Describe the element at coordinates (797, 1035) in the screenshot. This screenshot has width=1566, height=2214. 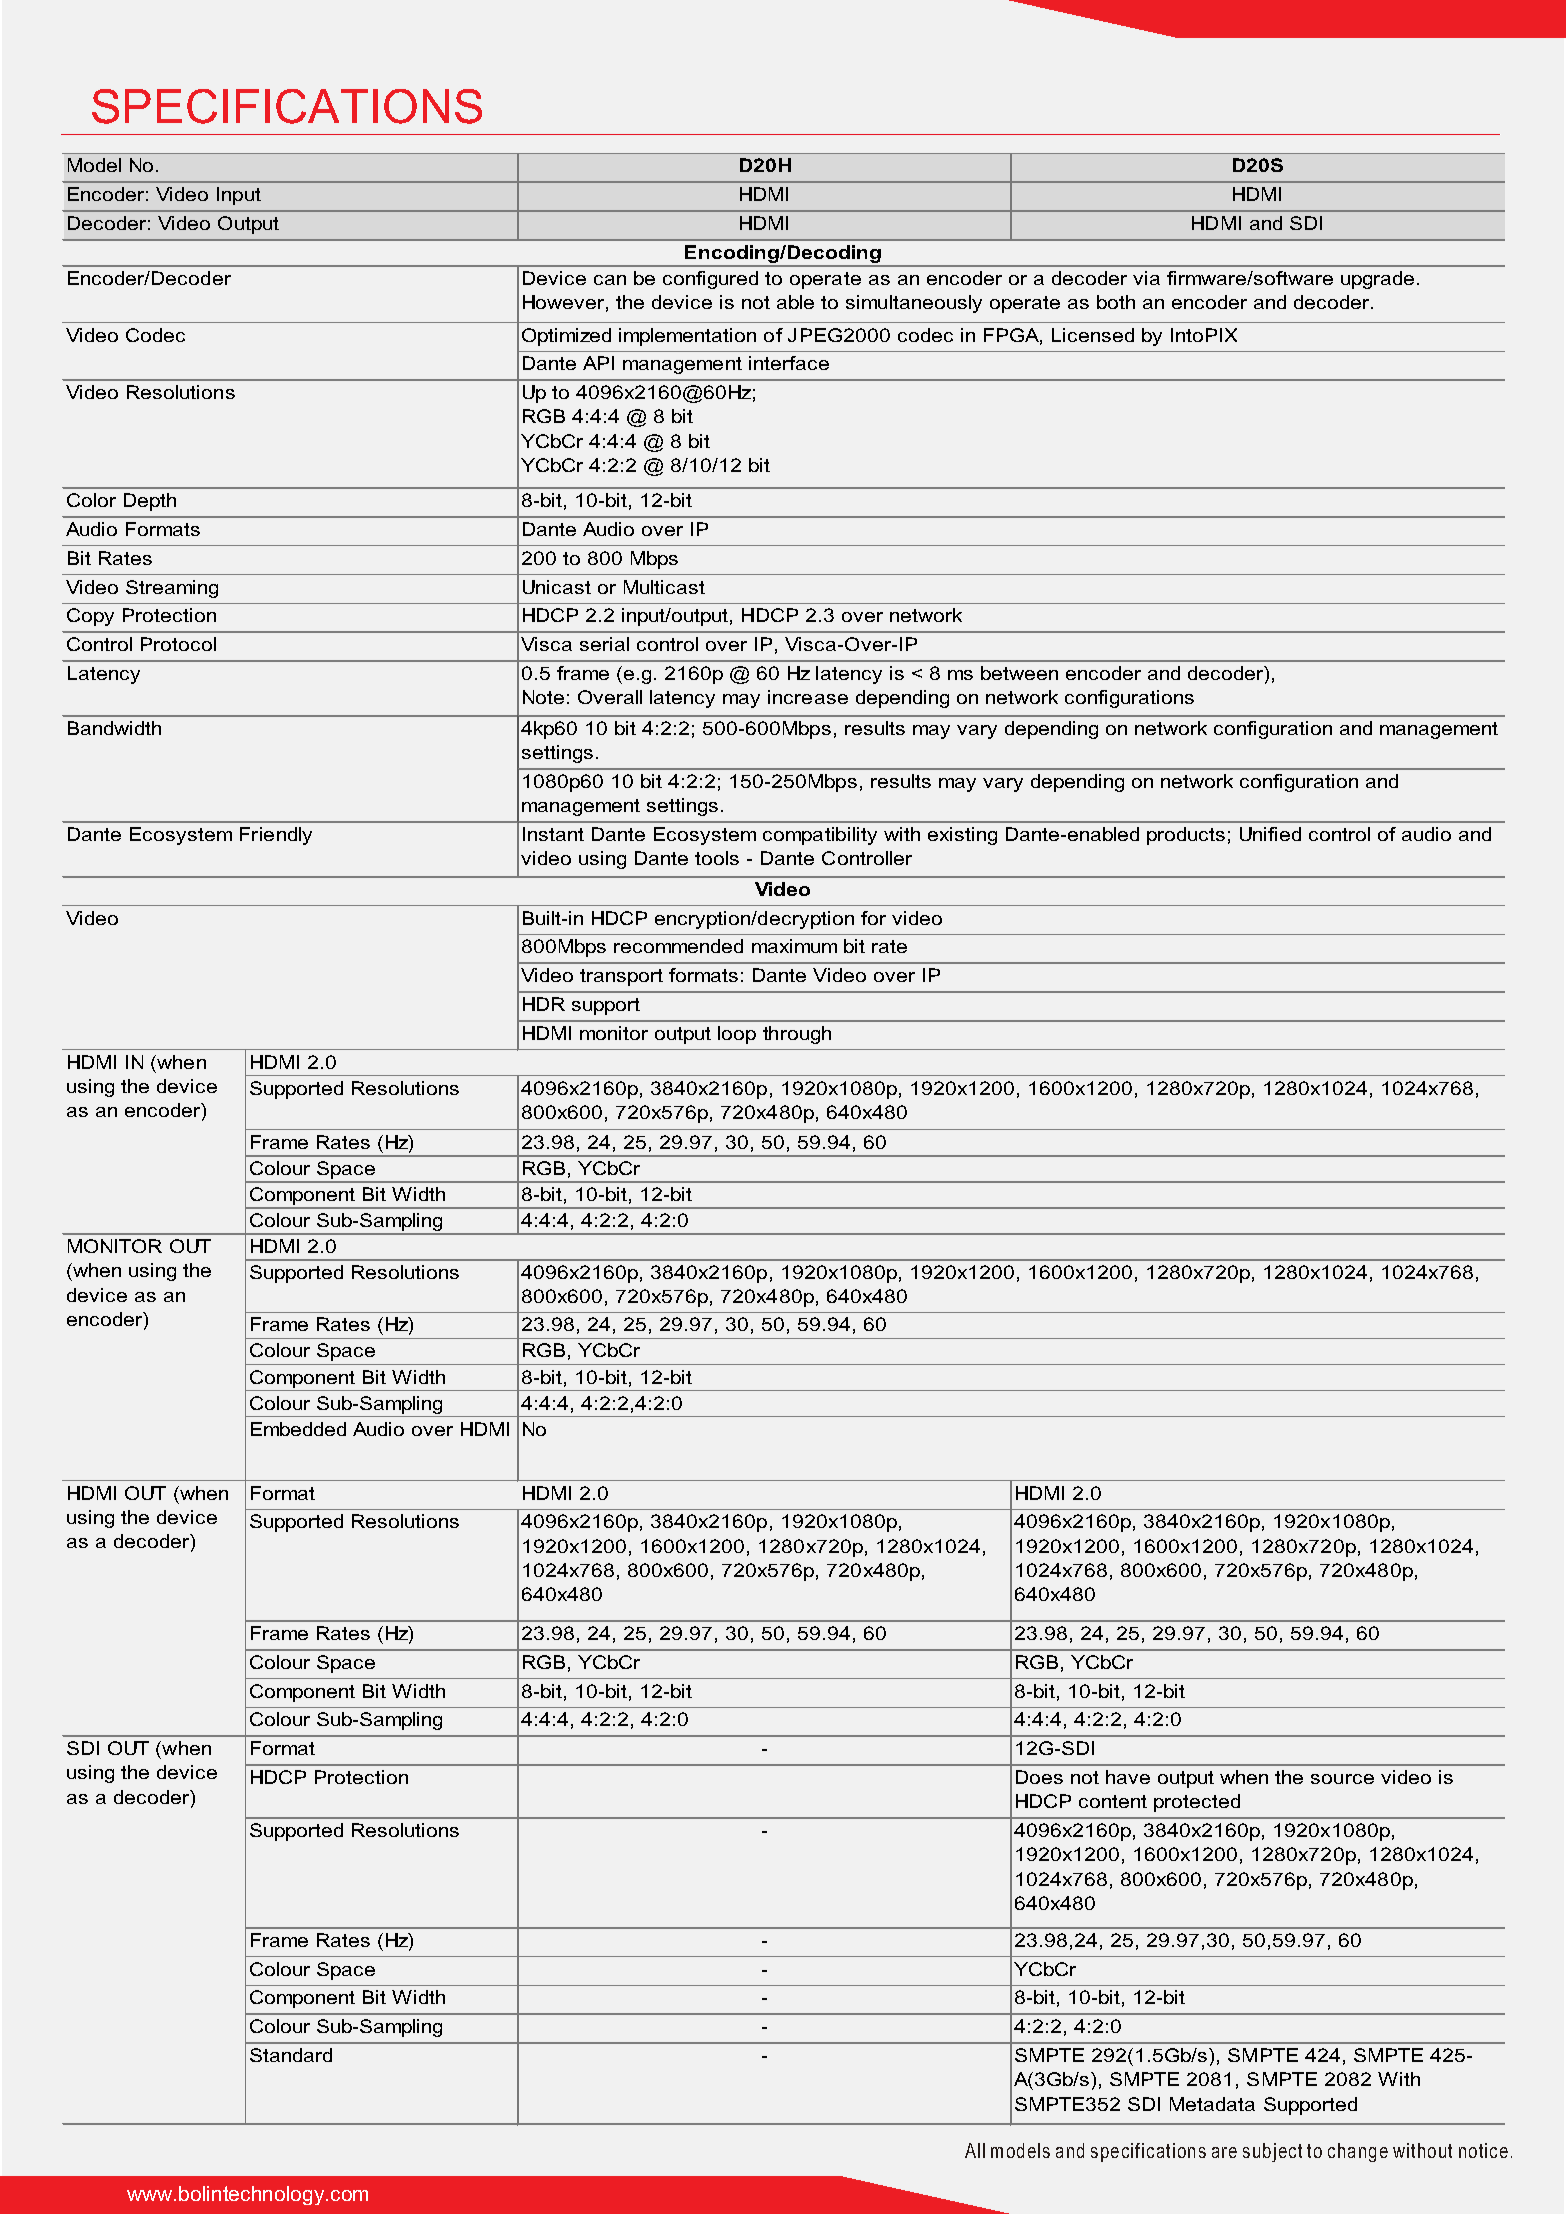
I see `through` at that location.
